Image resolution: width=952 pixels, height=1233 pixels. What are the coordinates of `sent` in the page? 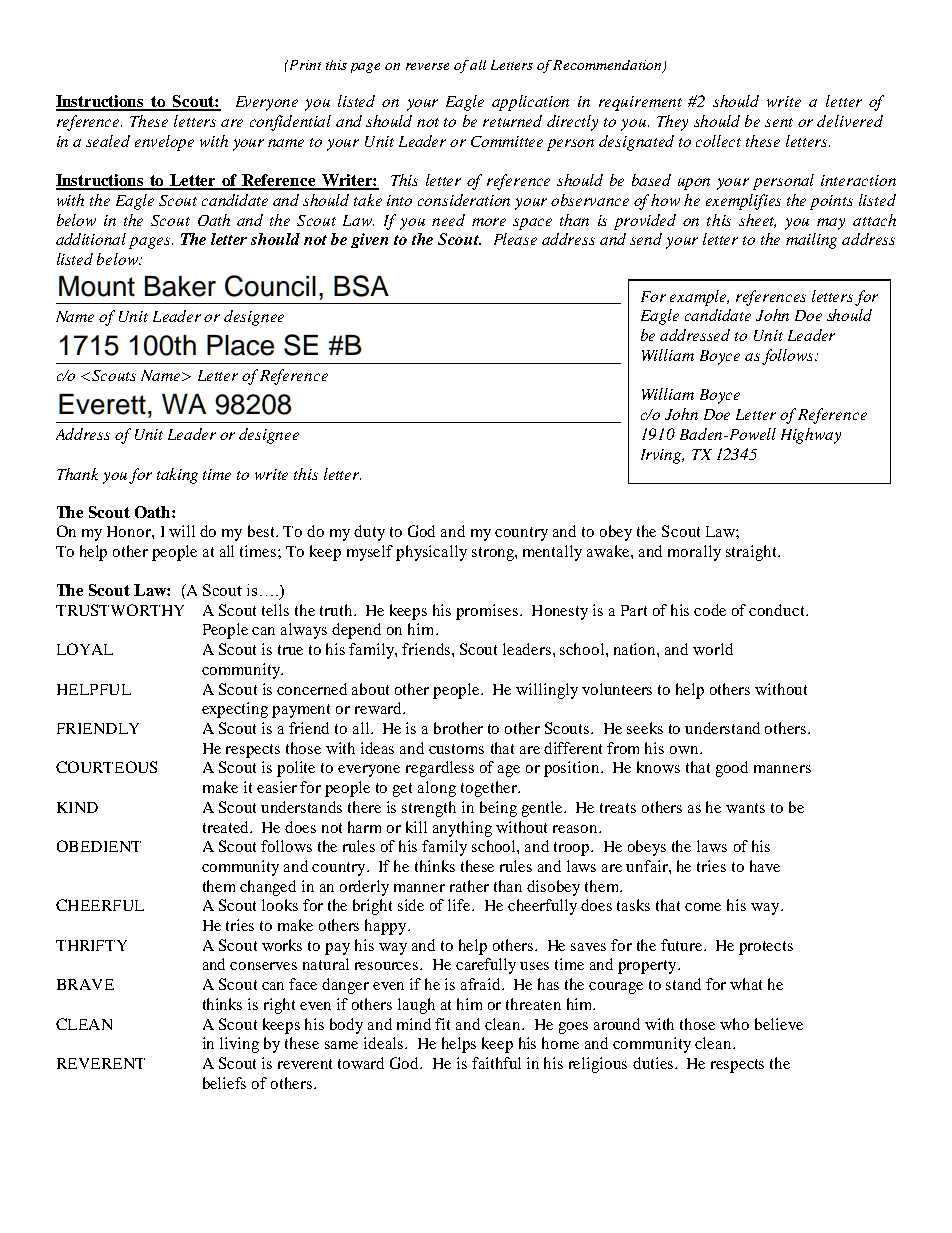 It's located at (779, 122).
